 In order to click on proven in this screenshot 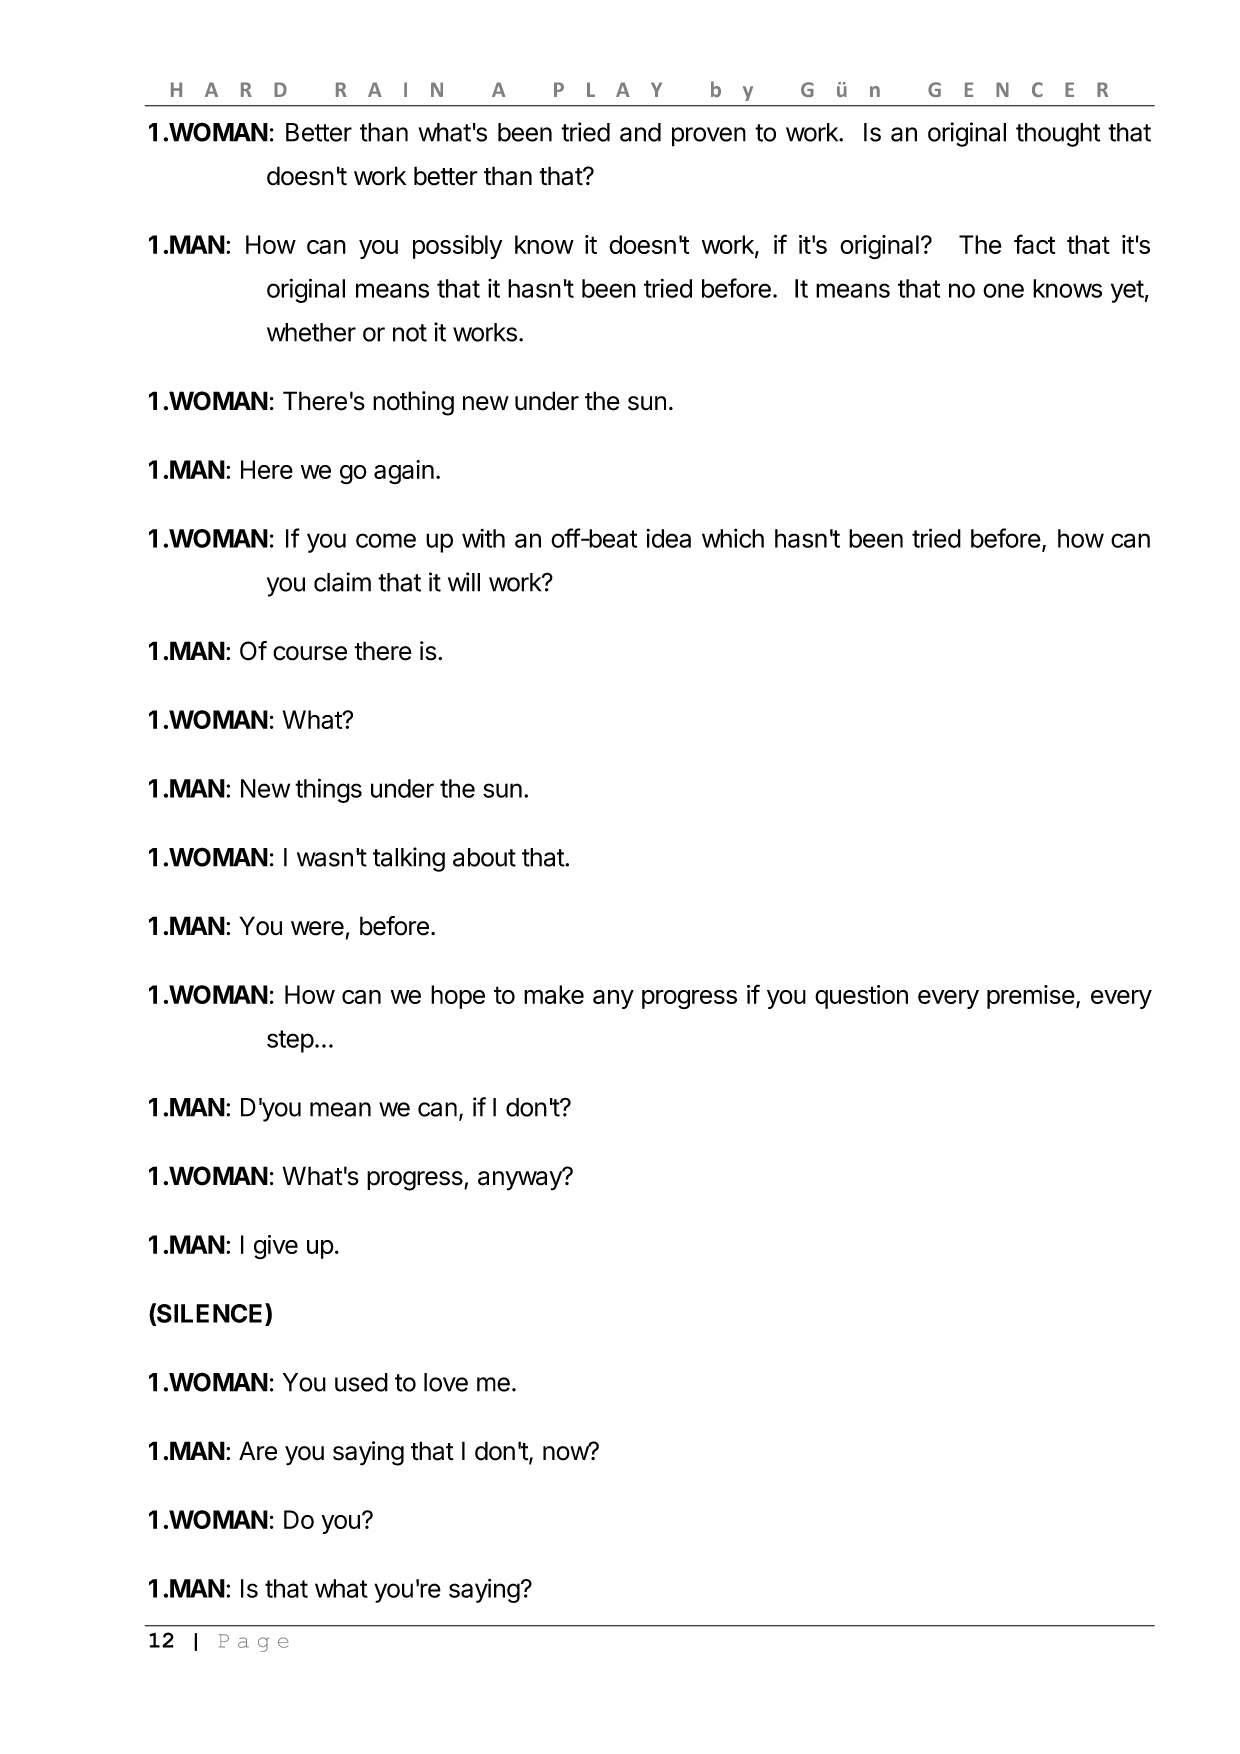, I will do `click(709, 137)`.
